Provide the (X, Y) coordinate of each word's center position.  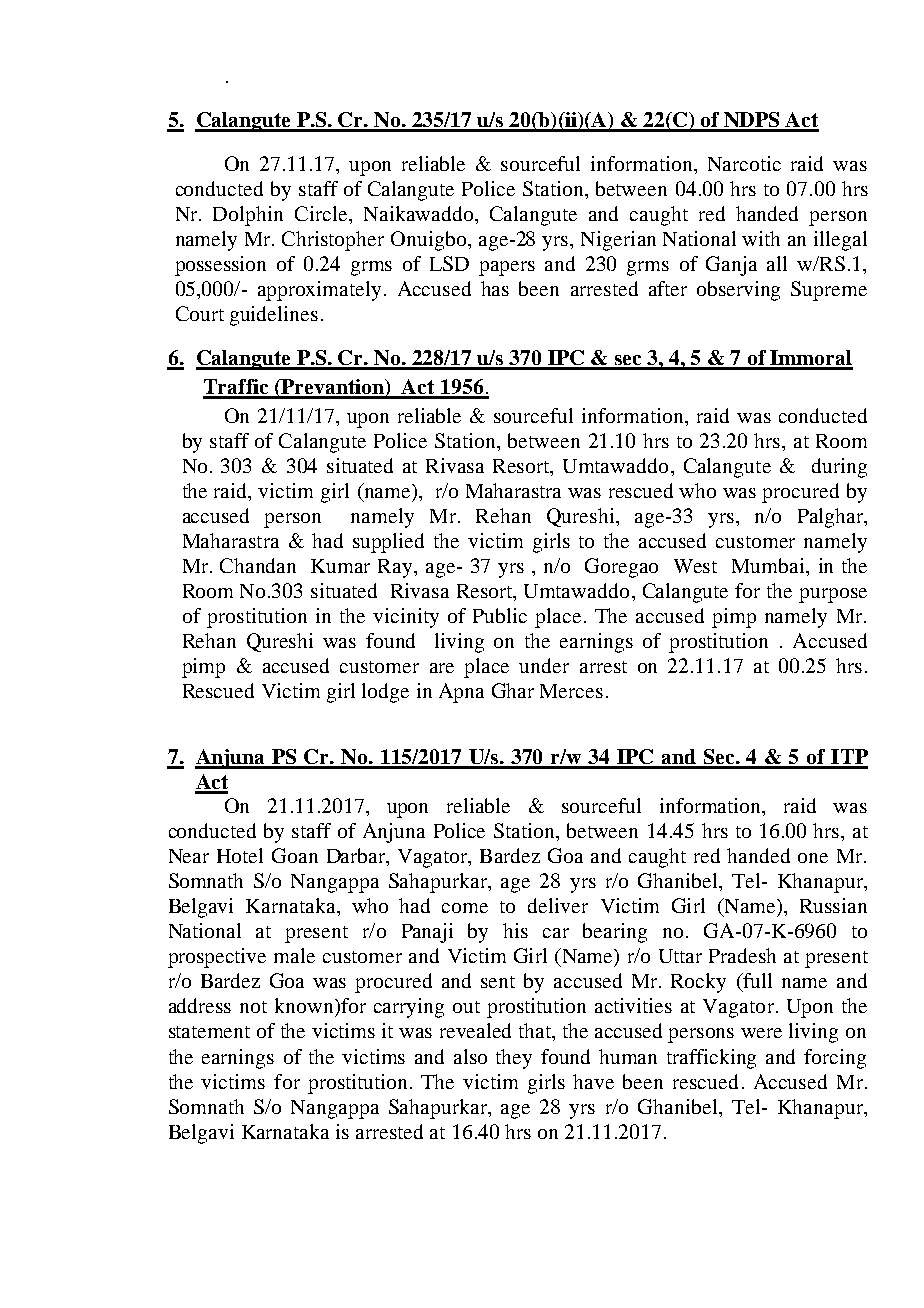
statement (209, 1032)
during (839, 468)
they (514, 1059)
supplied (388, 543)
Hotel (240, 855)
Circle (322, 213)
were (761, 1033)
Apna (461, 693)
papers (507, 268)
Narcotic (744, 163)
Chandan (258, 565)
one (813, 858)
